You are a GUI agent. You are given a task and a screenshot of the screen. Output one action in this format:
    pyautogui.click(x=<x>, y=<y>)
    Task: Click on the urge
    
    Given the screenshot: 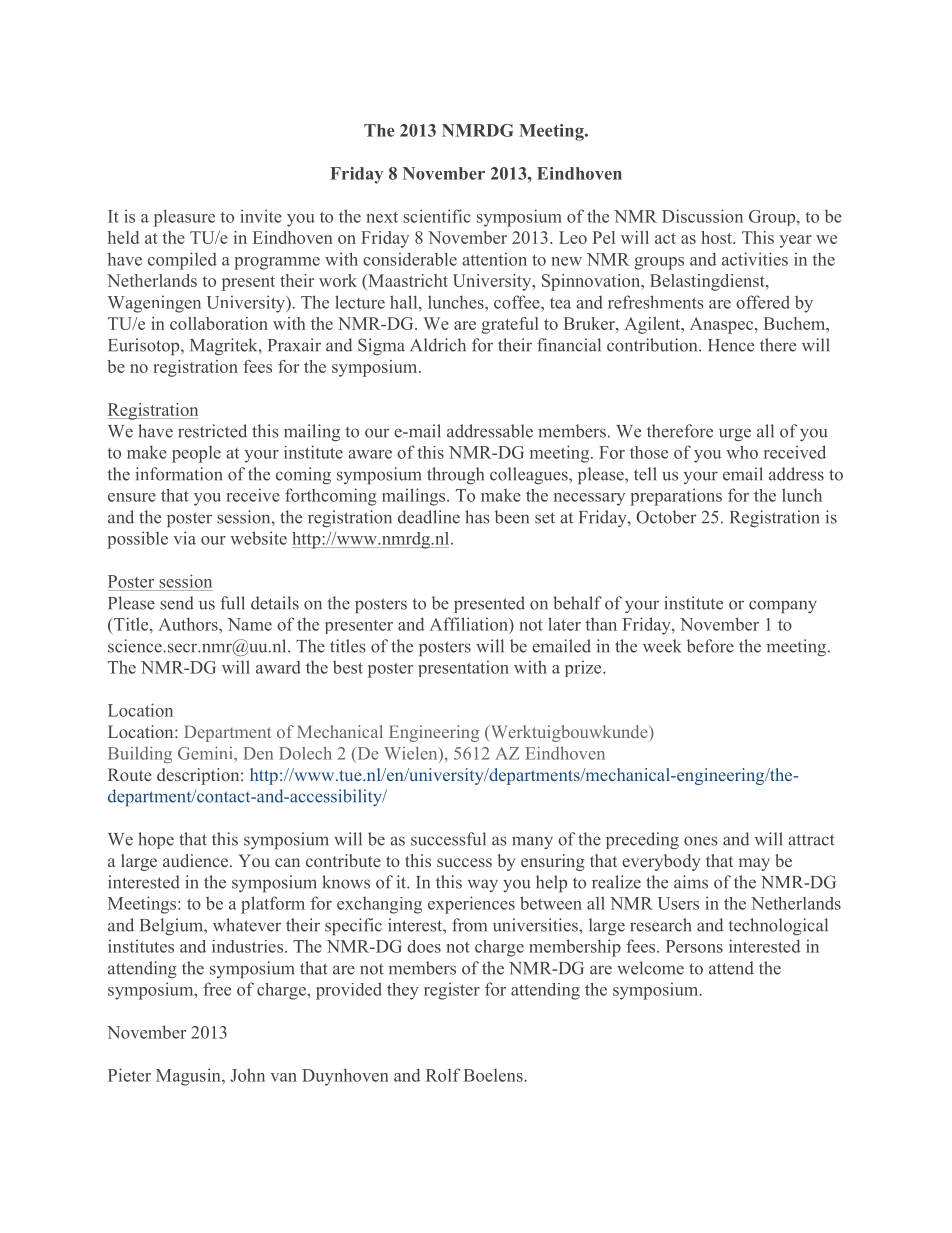 What is the action you would take?
    pyautogui.click(x=735, y=435)
